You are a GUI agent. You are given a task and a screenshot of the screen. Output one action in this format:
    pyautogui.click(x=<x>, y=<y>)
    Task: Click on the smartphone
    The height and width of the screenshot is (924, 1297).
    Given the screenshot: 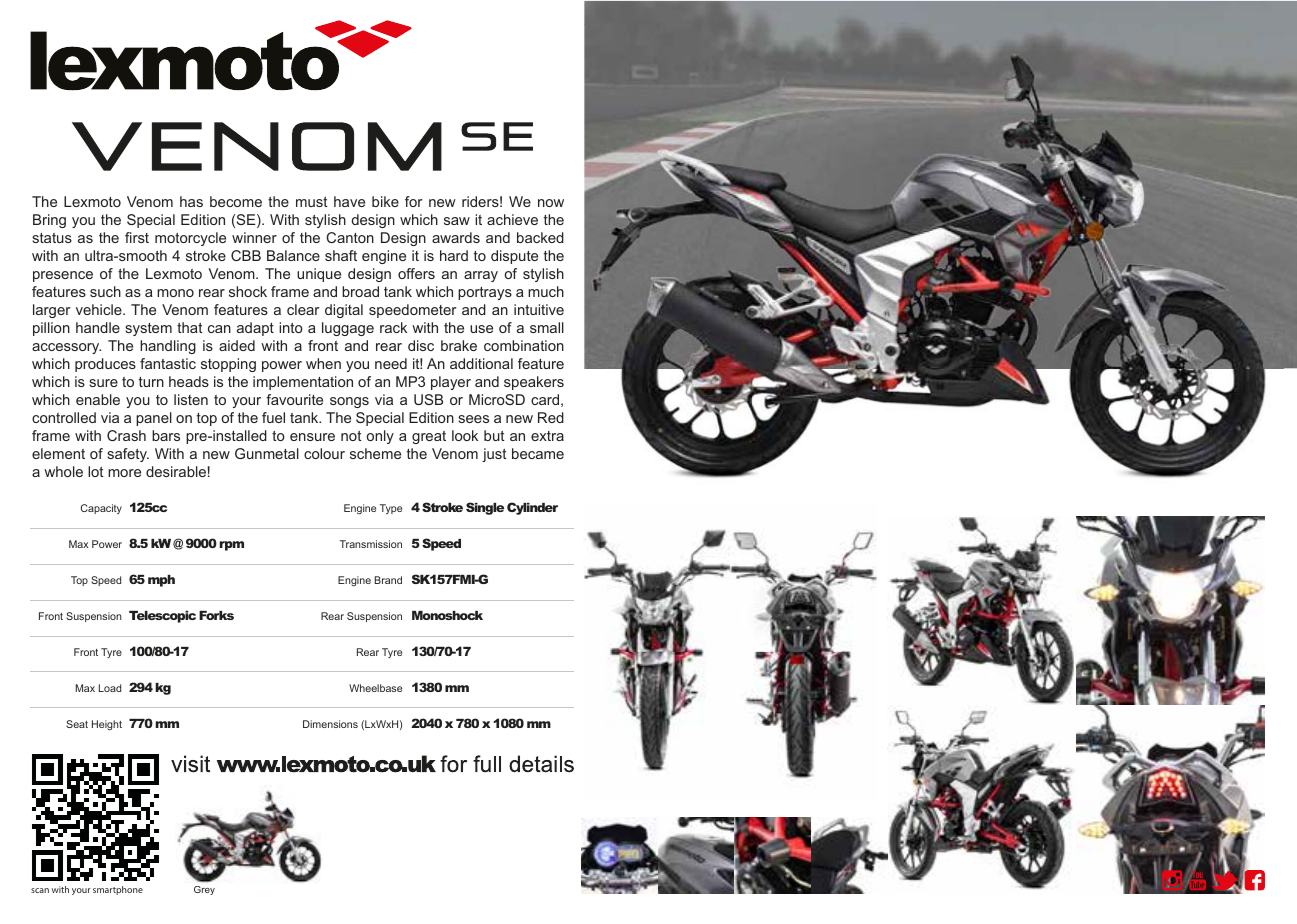 What is the action you would take?
    pyautogui.click(x=118, y=890)
